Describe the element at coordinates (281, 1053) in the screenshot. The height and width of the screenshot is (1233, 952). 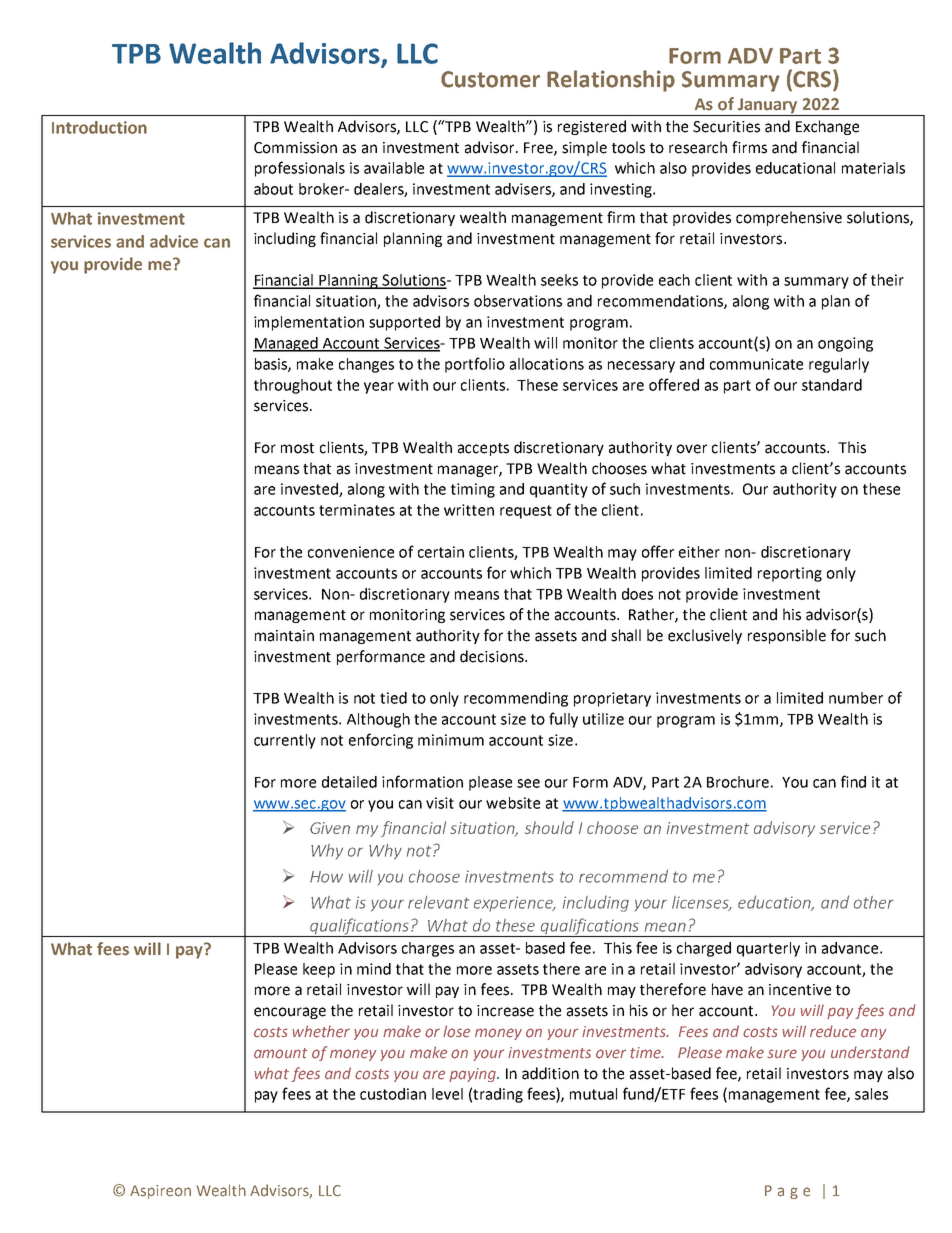
I see `amount` at that location.
